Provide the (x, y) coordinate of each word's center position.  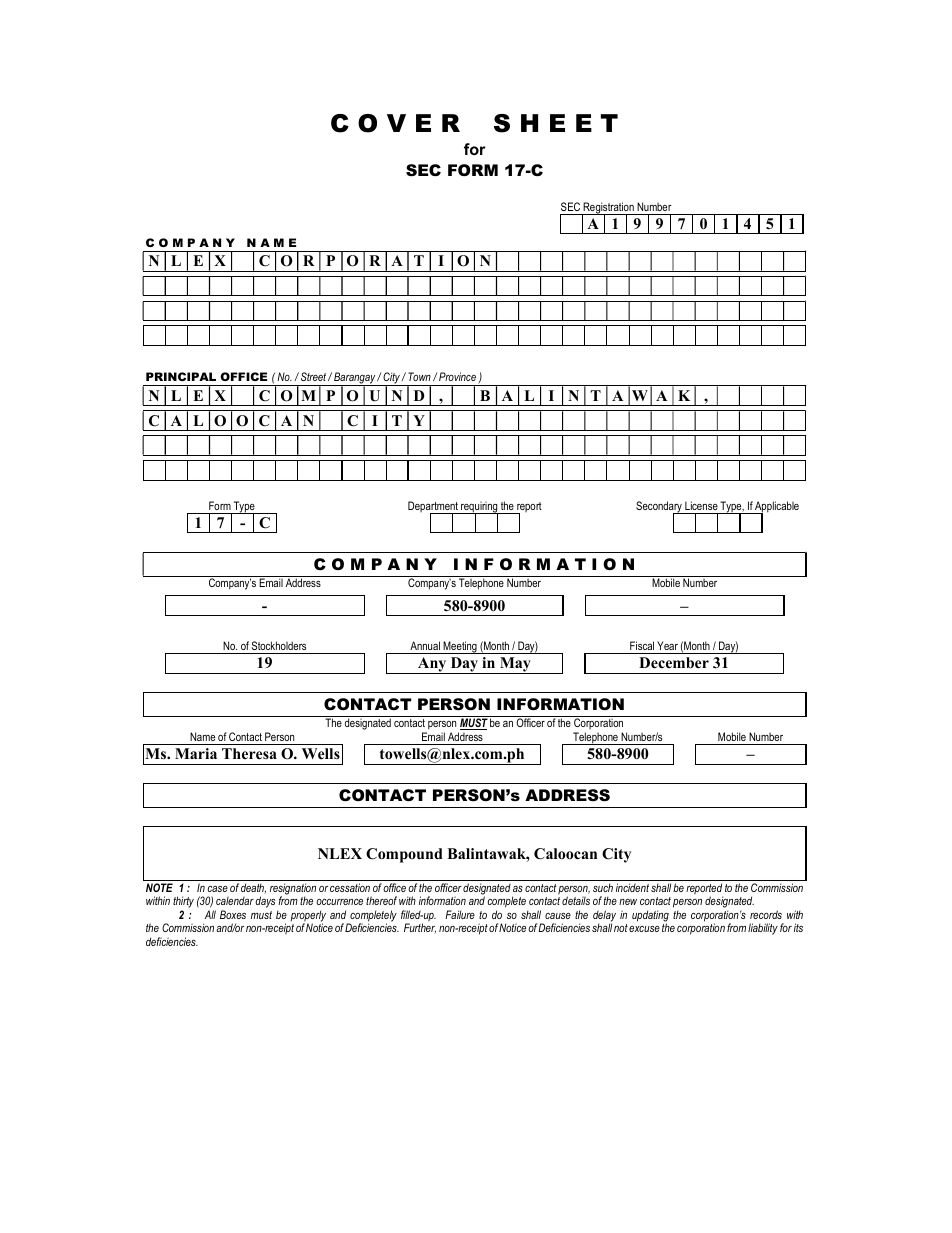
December (674, 662)
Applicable (776, 508)
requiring (479, 508)
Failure (460, 914)
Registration (609, 209)
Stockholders (279, 645)
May (515, 665)
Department (434, 508)
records (766, 914)
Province (457, 376)
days (266, 903)
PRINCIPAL (181, 376)
